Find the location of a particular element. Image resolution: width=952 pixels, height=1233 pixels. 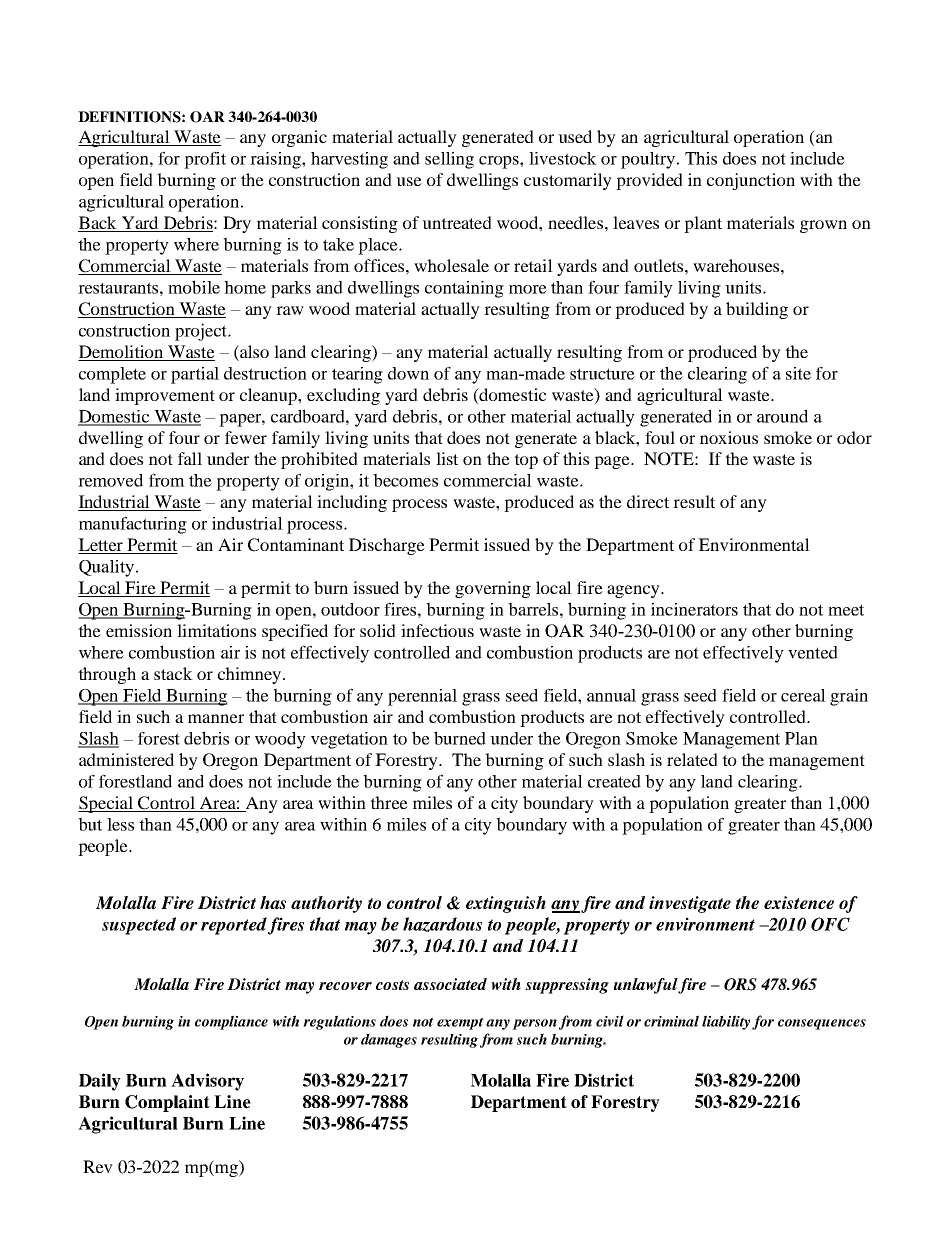

conjunction is located at coordinates (751, 181).
